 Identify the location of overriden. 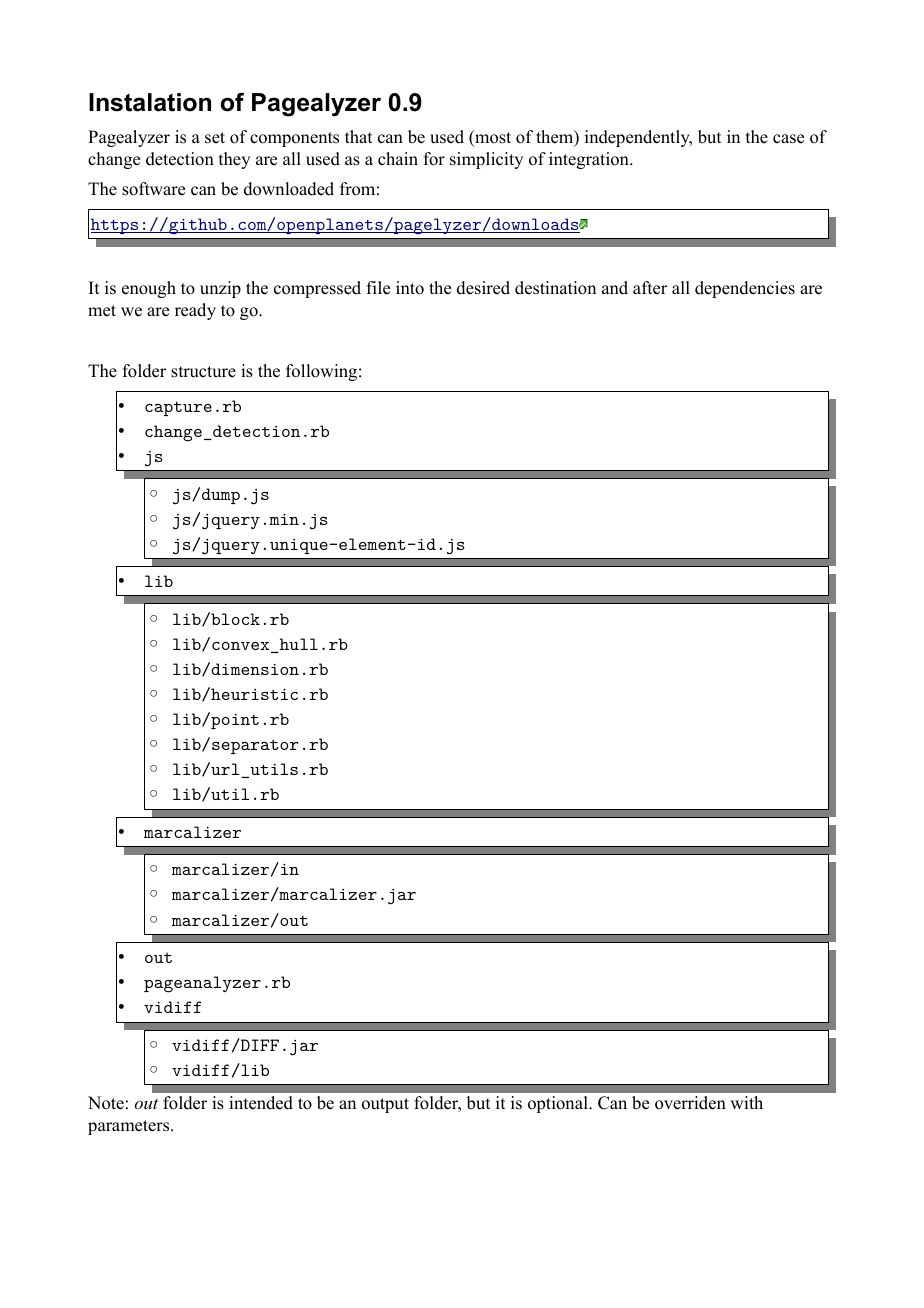
(690, 1103).
